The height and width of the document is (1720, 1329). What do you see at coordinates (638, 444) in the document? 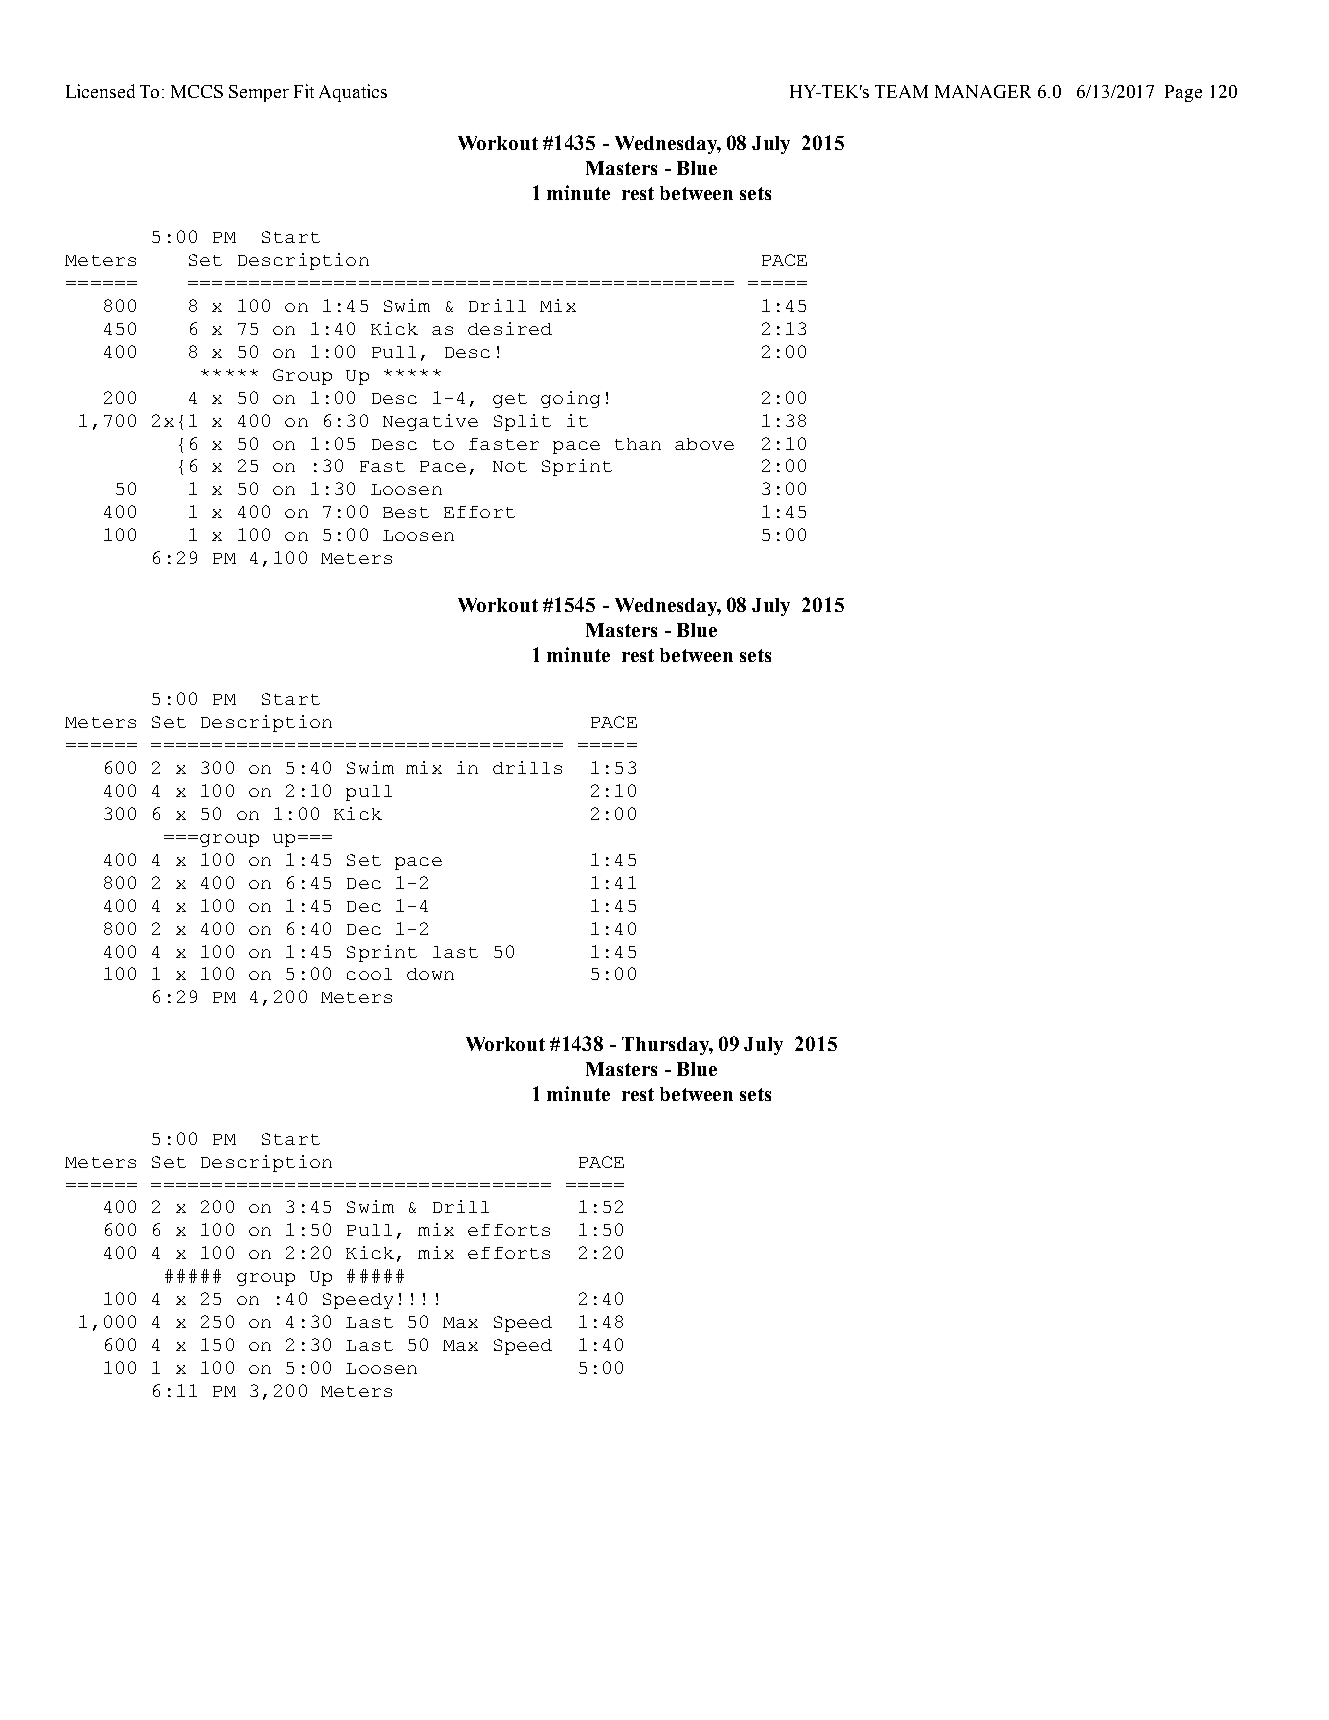
I see `than` at bounding box center [638, 444].
